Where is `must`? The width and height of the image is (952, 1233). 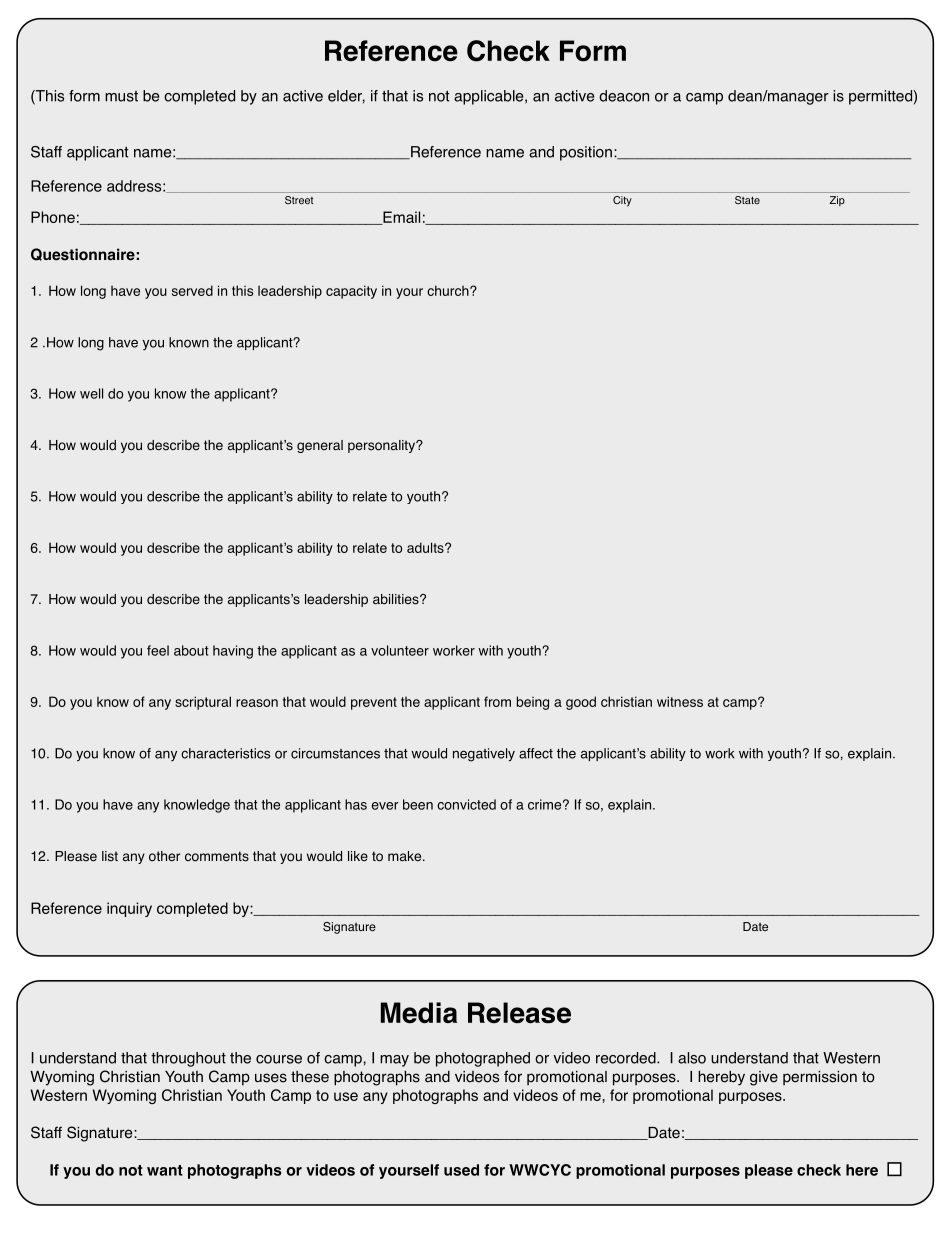
must is located at coordinates (121, 96).
